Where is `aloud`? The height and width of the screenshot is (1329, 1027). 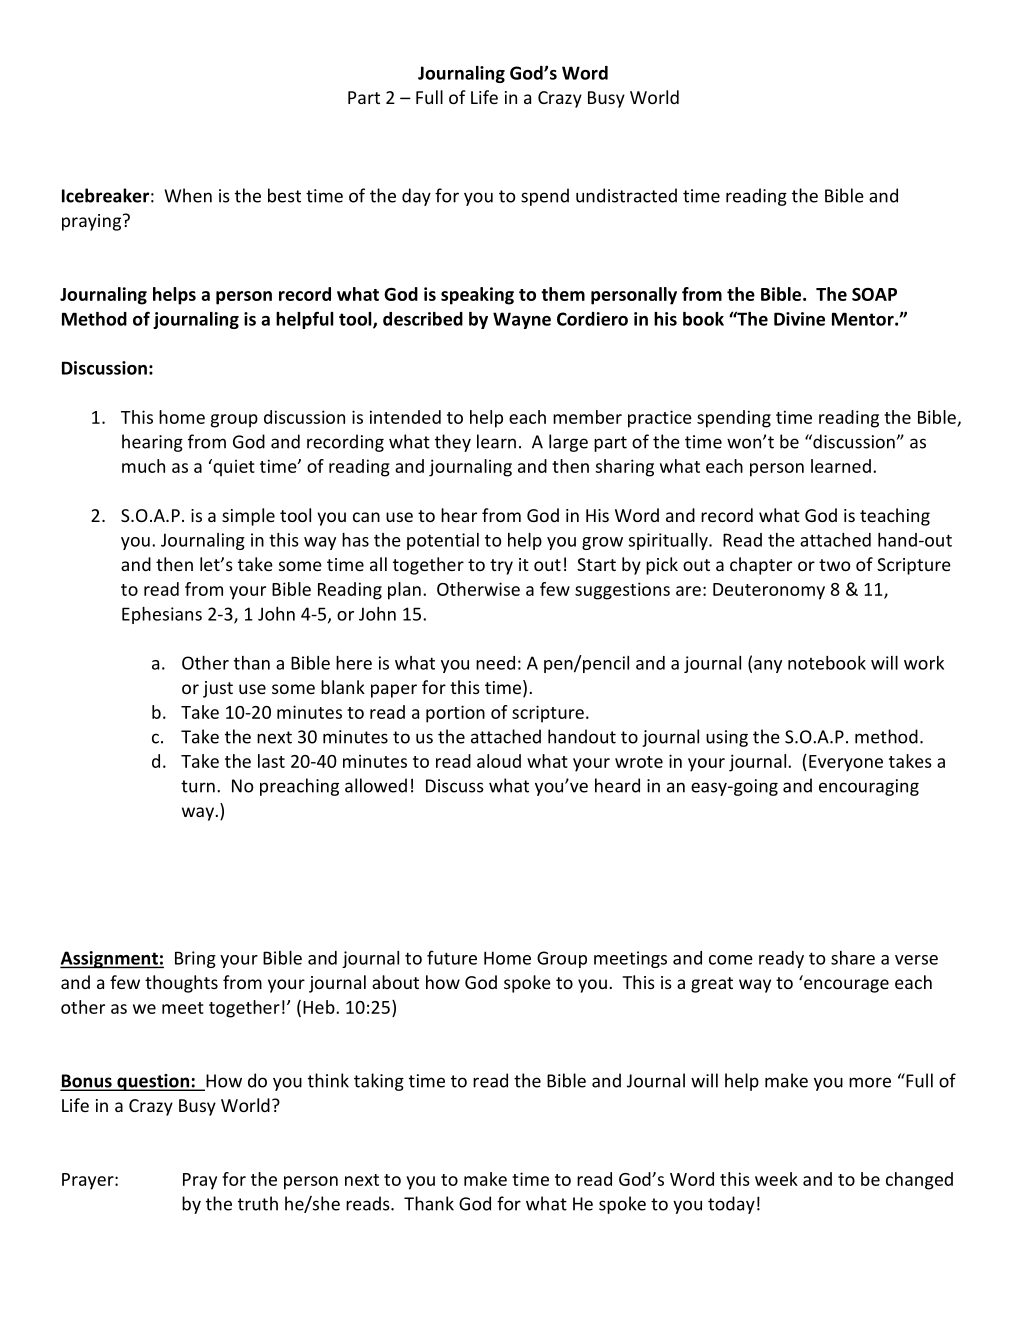 aloud is located at coordinates (499, 761).
